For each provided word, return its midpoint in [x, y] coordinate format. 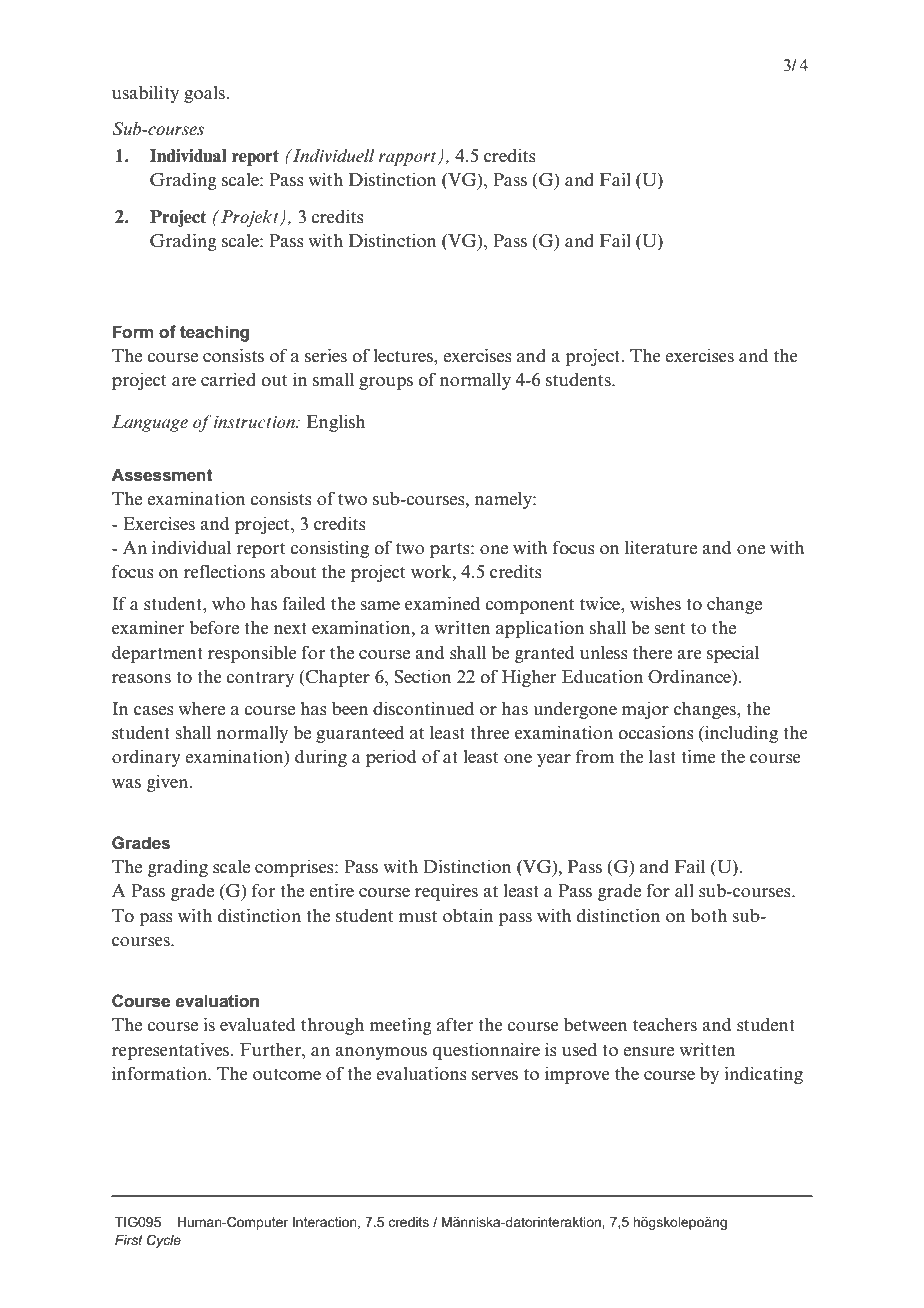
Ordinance [690, 677]
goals [205, 94]
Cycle [164, 1241]
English [336, 423]
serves [495, 1076]
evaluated [258, 1024]
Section [423, 676]
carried [228, 379]
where [201, 708]
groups [386, 383]
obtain [468, 915]
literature [661, 547]
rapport [409, 159]
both [709, 915]
